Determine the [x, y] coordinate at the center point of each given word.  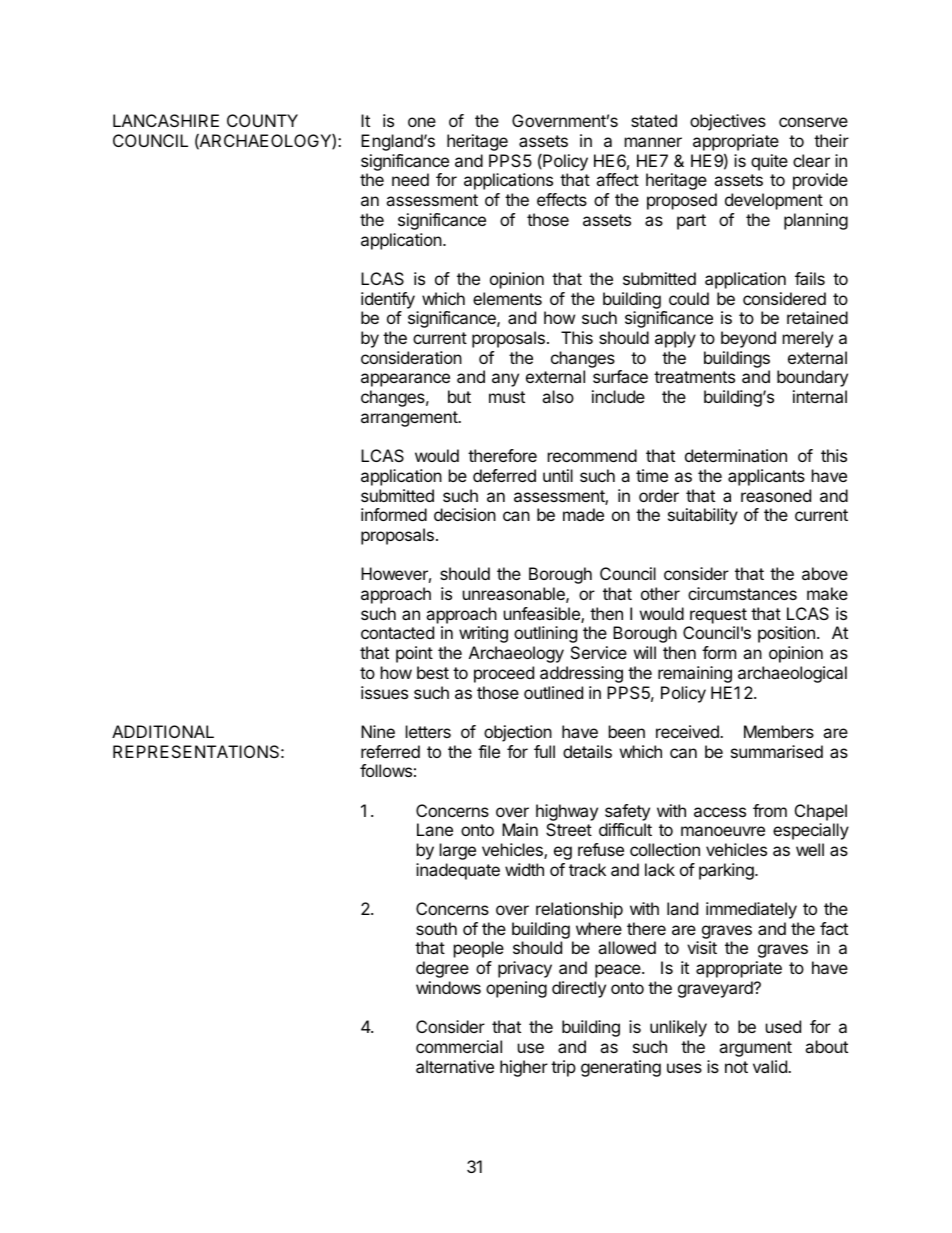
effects [562, 199]
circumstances [742, 593]
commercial [459, 1046]
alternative [455, 1066]
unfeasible [543, 615]
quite [769, 162]
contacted [397, 632]
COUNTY [262, 120]
